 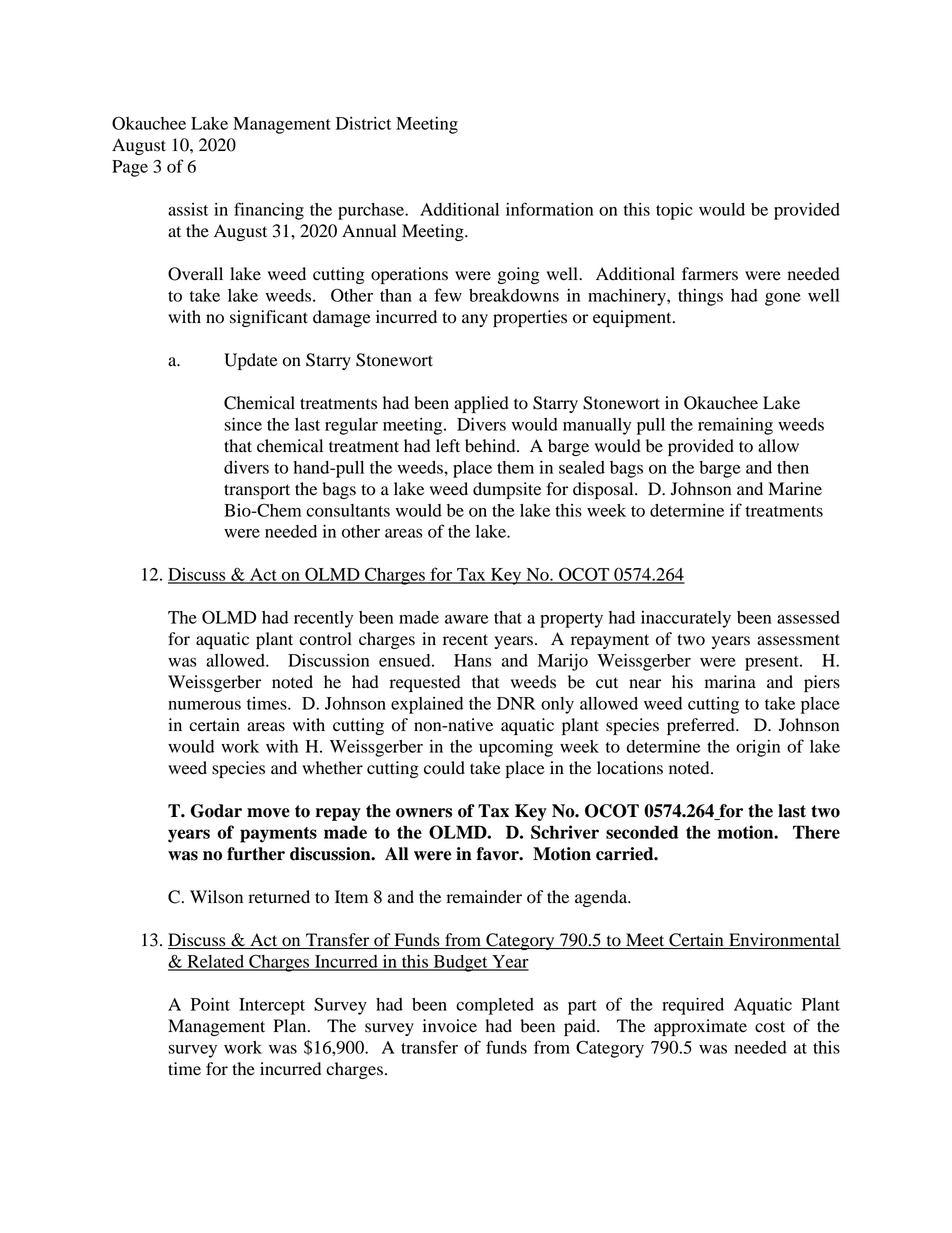 I want to click on completed, so click(x=495, y=1006).
